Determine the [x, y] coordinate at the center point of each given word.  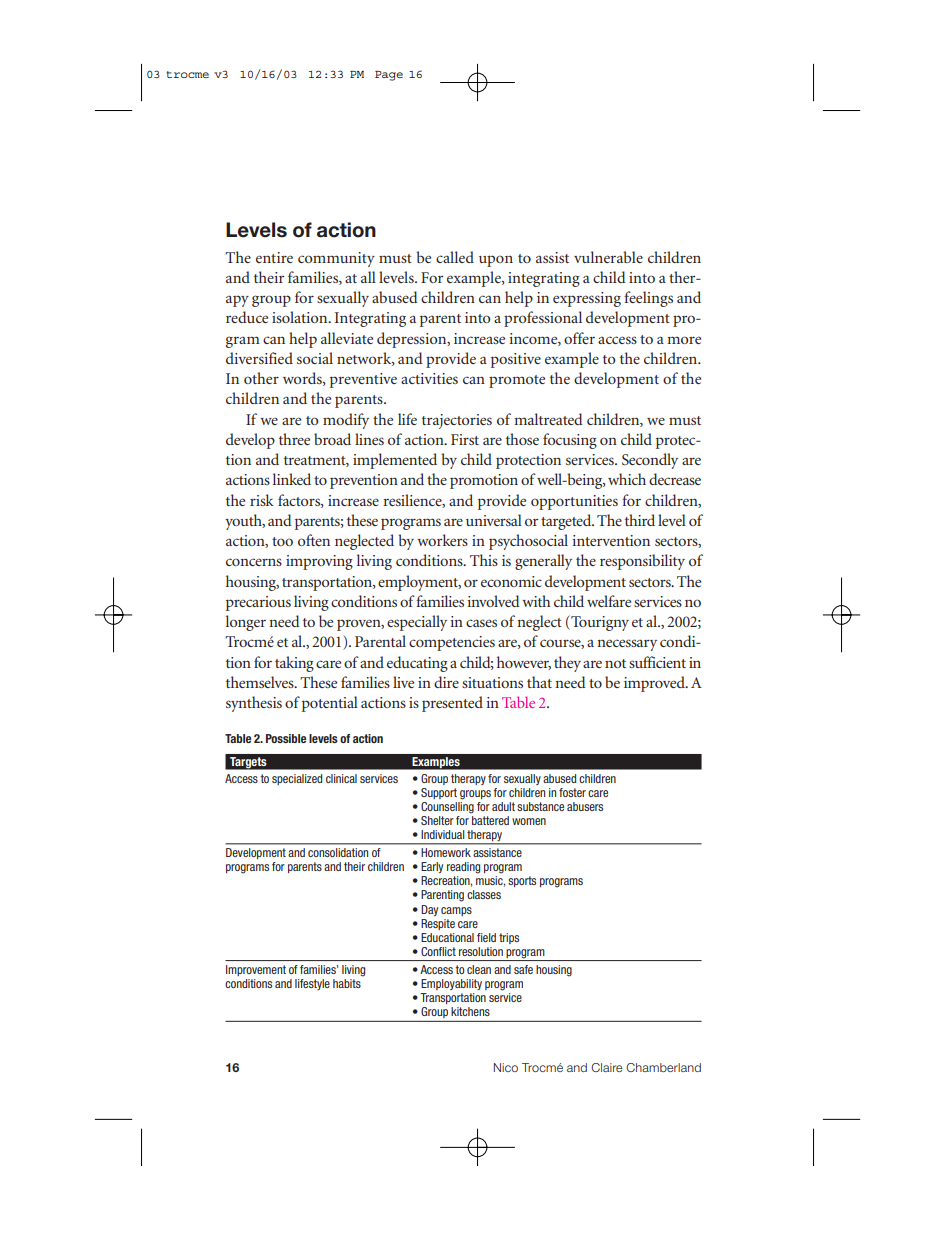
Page [389, 76]
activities [429, 378]
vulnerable [608, 257]
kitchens [470, 1011]
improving [319, 562]
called [455, 257]
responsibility [642, 562]
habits [347, 983]
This [484, 560]
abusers [585, 806]
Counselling [447, 806]
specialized [297, 779]
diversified [259, 358]
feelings [648, 299]
